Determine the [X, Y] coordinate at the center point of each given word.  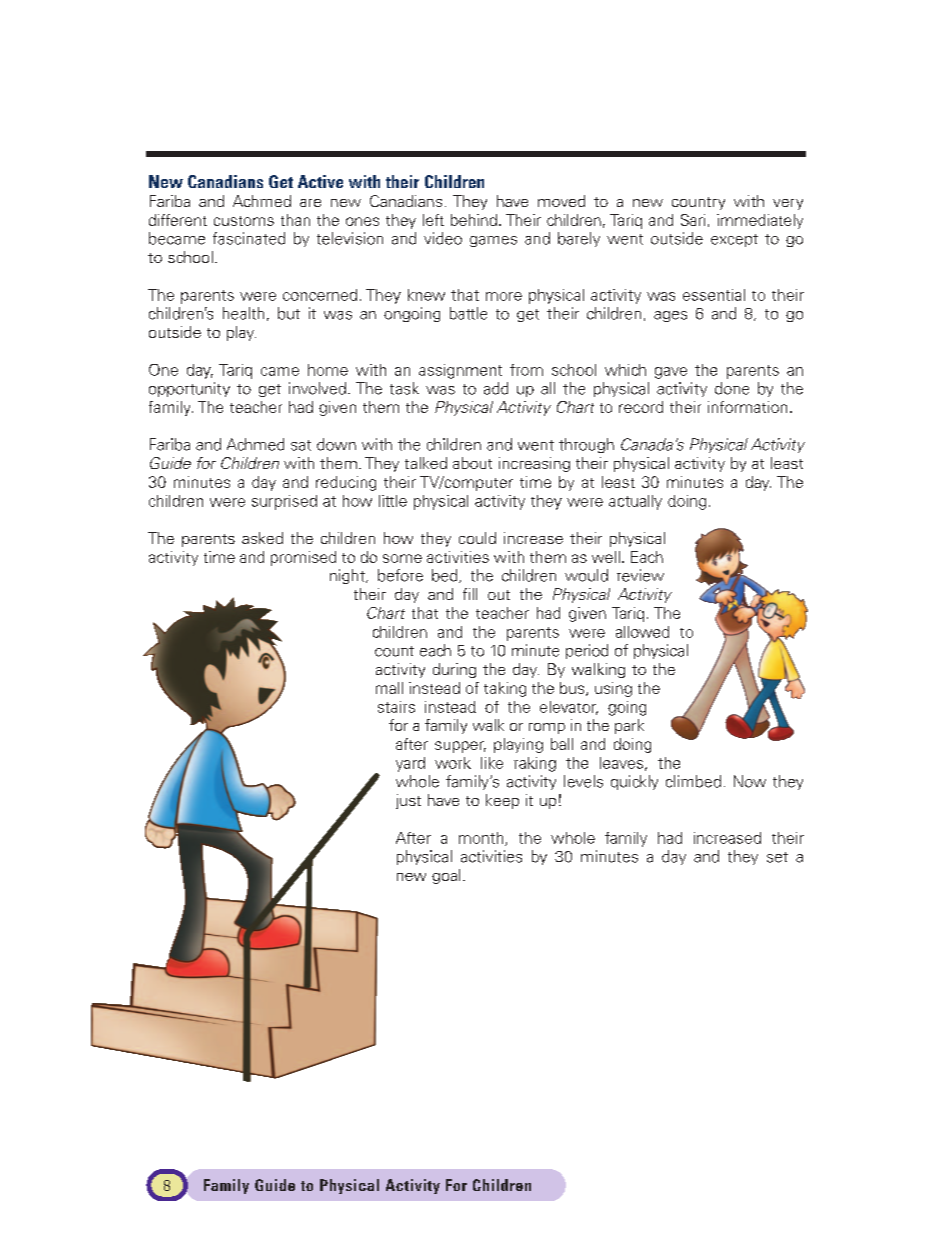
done [732, 388]
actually [635, 502]
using [613, 689]
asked [262, 538]
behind [474, 220]
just [408, 801]
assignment [460, 371]
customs [244, 221]
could [477, 538]
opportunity [189, 389]
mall [389, 688]
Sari [693, 220]
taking [505, 689]
